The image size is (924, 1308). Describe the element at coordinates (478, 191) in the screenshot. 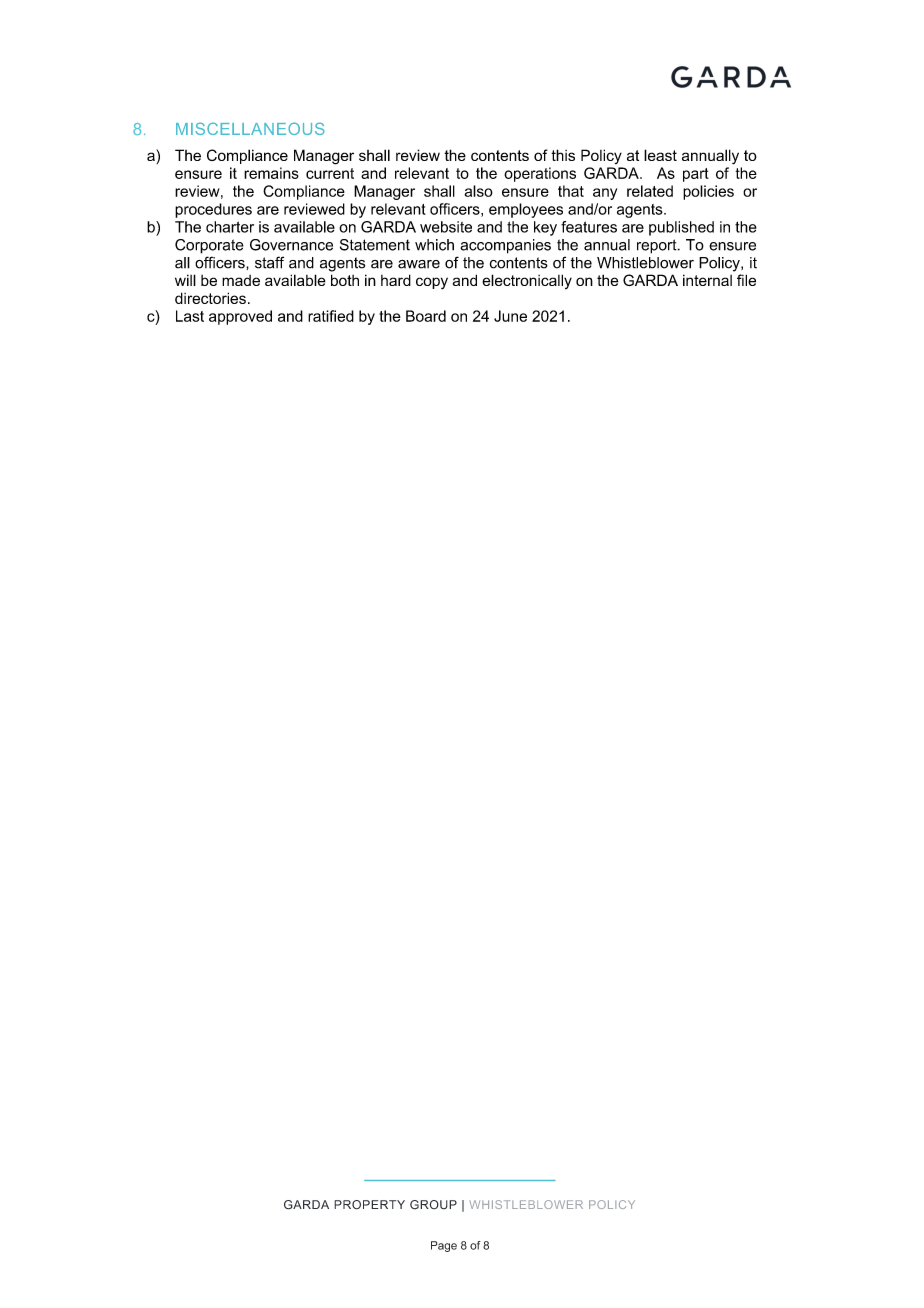

I see `also` at that location.
